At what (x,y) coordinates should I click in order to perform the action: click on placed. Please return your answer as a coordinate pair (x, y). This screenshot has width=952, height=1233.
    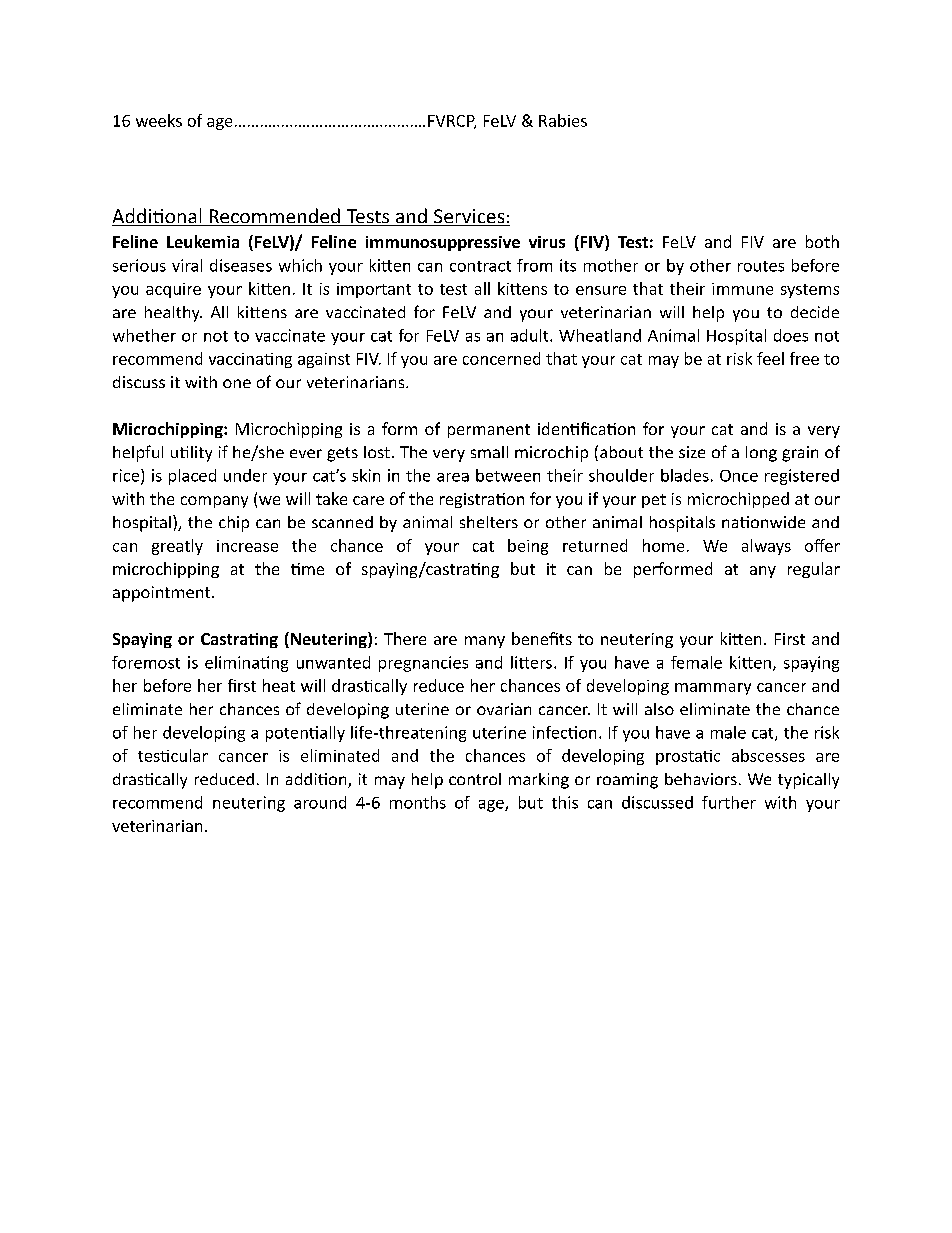
    Looking at the image, I should click on (192, 477).
